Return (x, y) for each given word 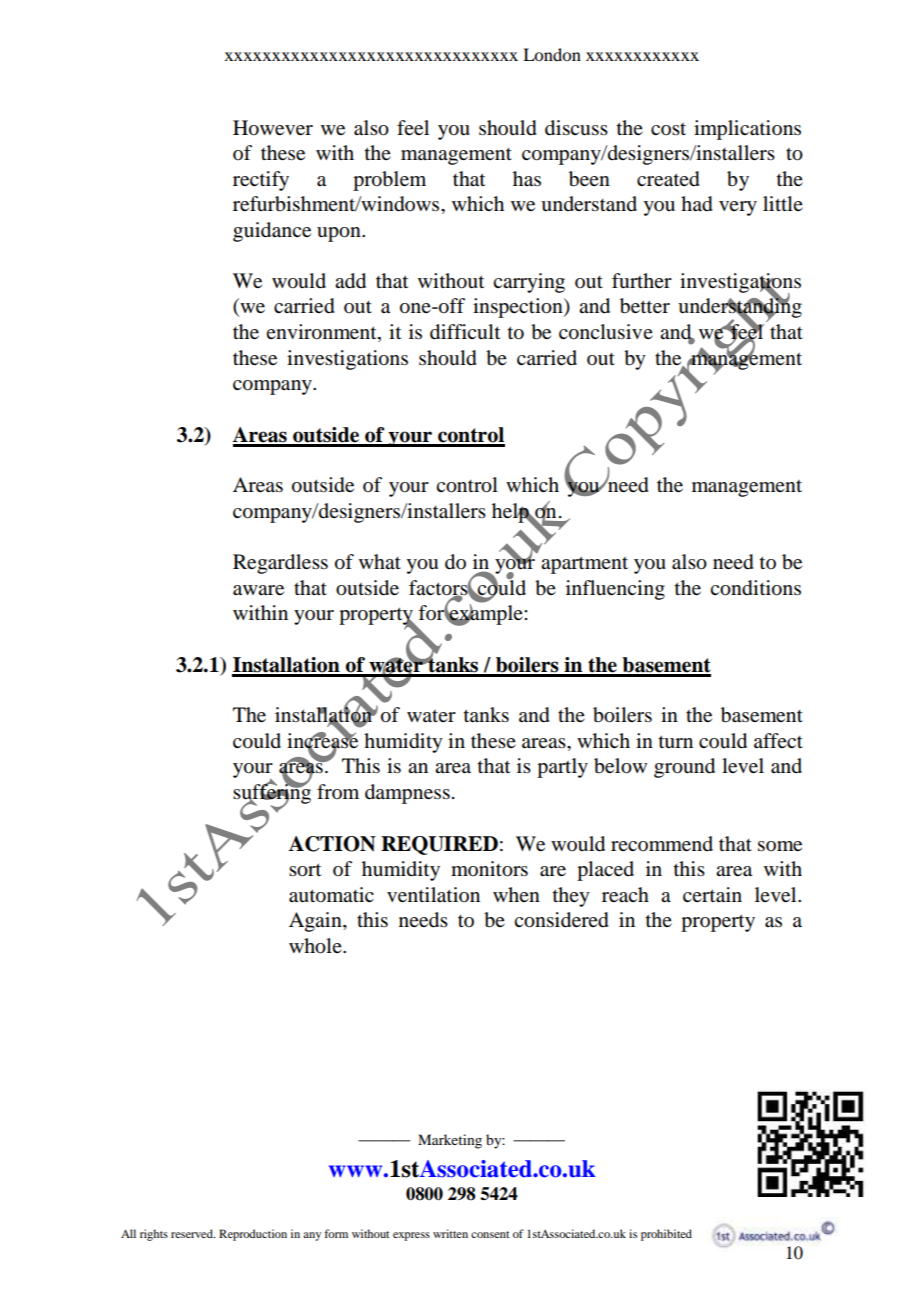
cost (668, 129)
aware (258, 590)
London (552, 54)
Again (316, 922)
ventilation (433, 895)
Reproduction (253, 1235)
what (380, 561)
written (450, 1233)
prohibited (666, 1235)
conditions (755, 588)
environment (322, 333)
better (645, 306)
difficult (465, 332)
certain (712, 895)
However (273, 128)
